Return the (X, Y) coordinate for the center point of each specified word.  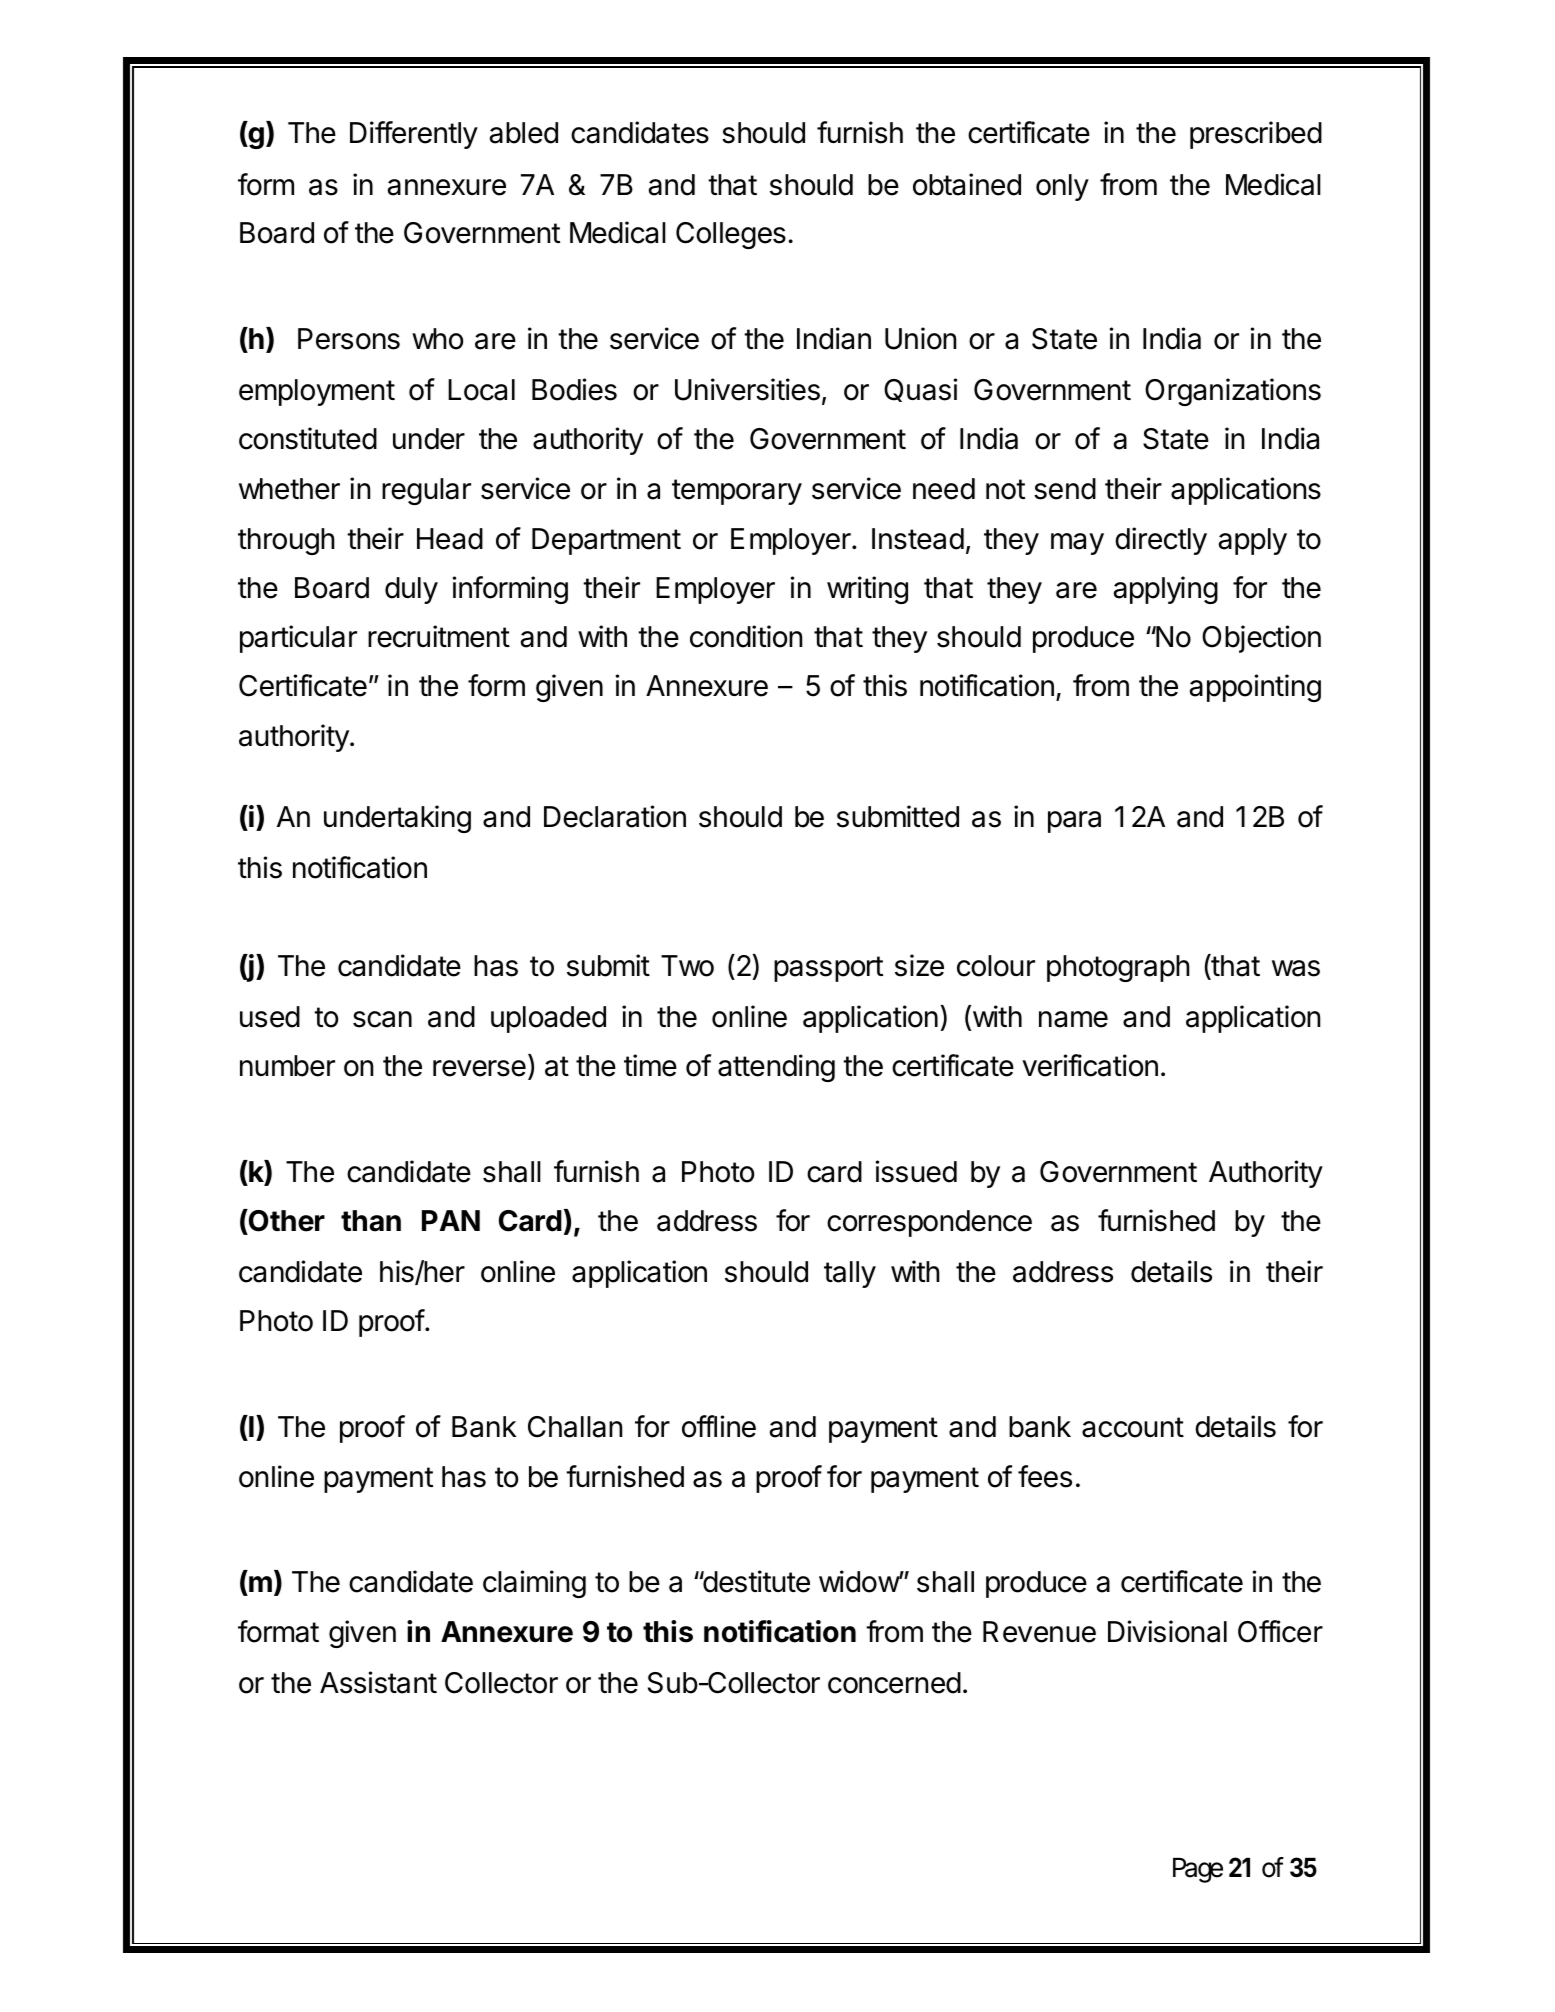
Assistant (378, 1682)
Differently (414, 135)
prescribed (1256, 135)
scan (382, 1019)
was (1296, 968)
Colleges (731, 235)
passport (828, 969)
